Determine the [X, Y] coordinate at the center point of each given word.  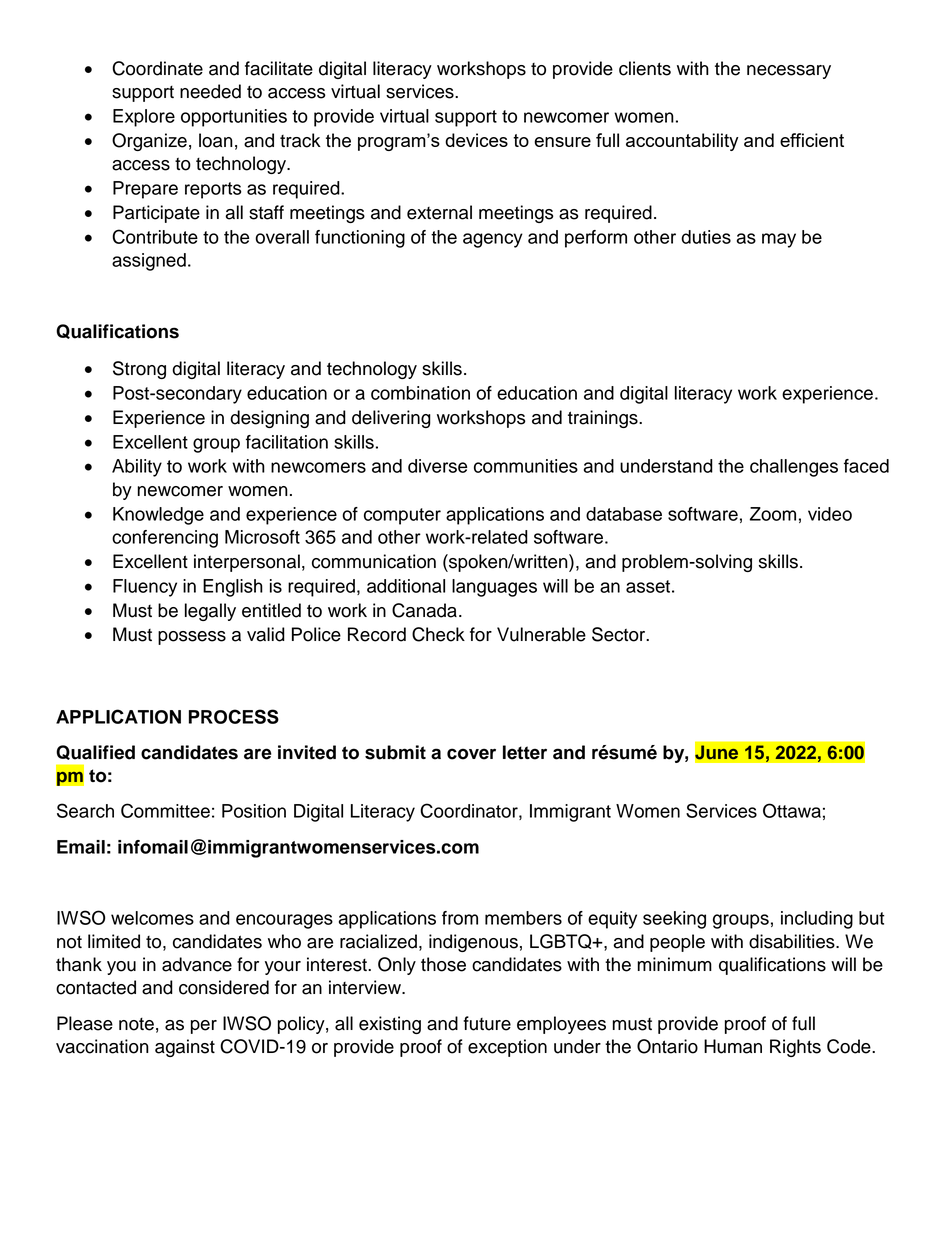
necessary [789, 72]
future [487, 1023]
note [136, 1024]
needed [210, 91]
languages [494, 588]
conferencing [165, 539]
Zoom [773, 514]
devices [476, 140]
